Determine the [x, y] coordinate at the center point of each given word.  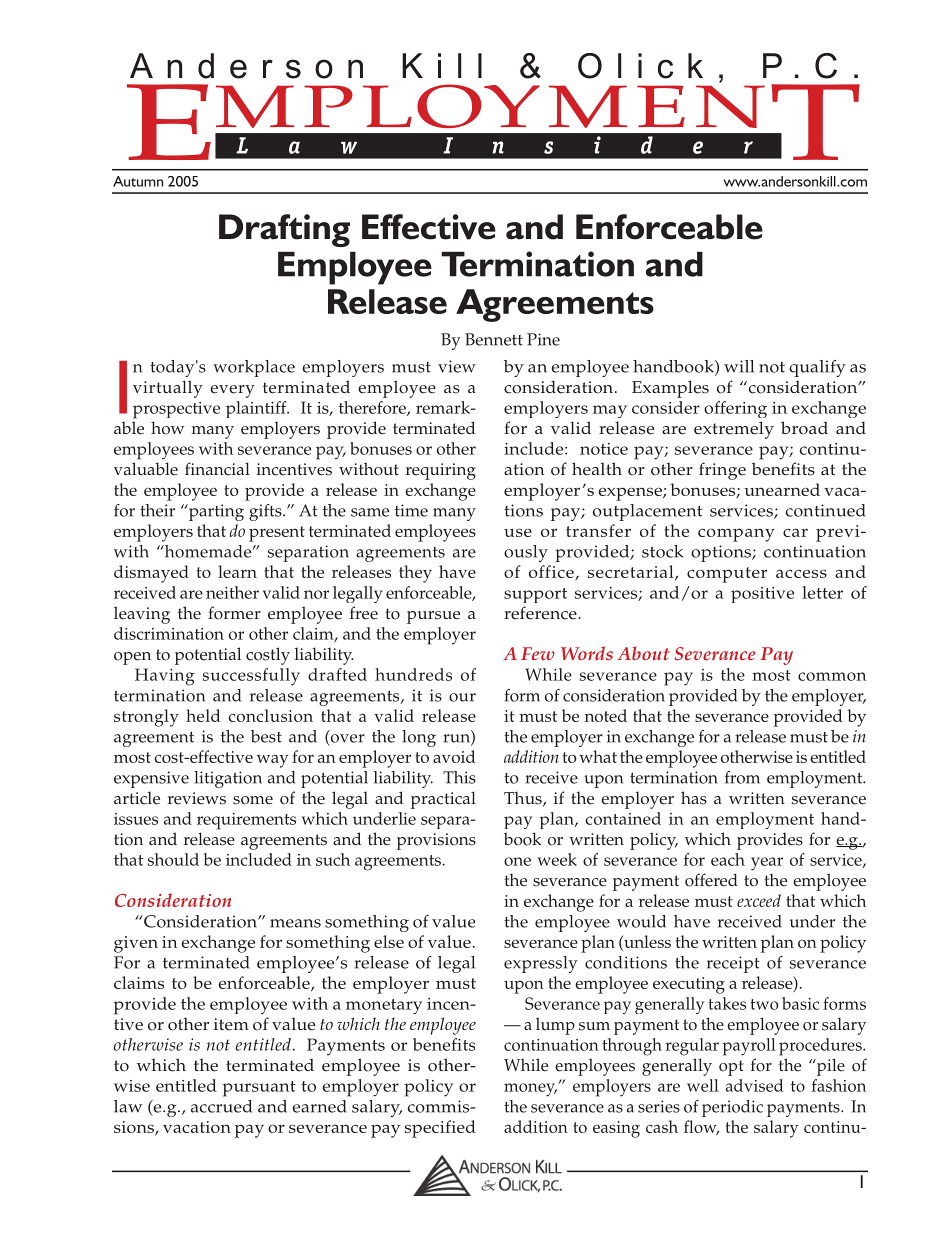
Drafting [284, 230]
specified [440, 1129]
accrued [221, 1106]
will [739, 366]
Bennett [494, 339]
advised [754, 1085]
